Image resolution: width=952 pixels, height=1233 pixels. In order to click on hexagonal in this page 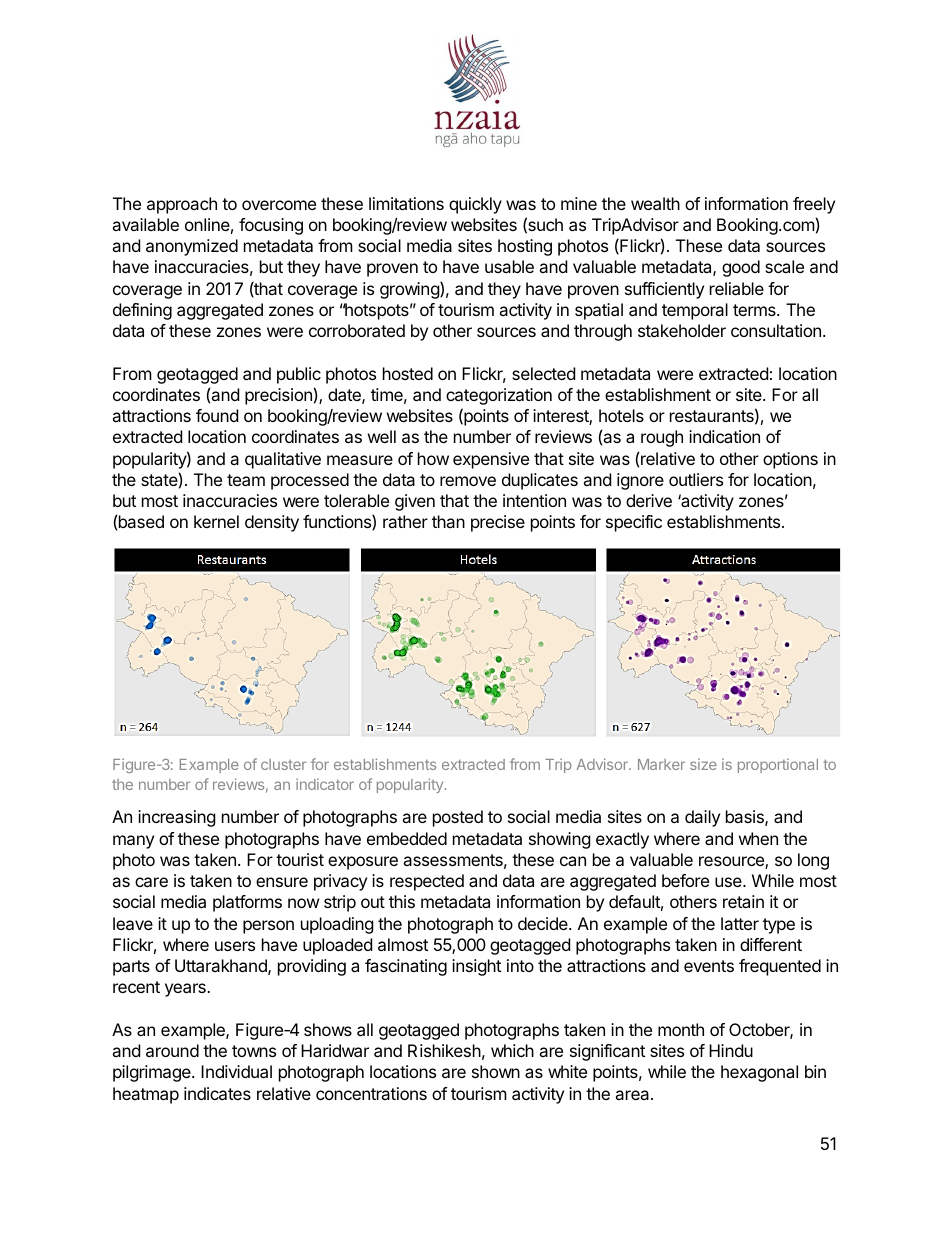, I will do `click(759, 1073)`.
